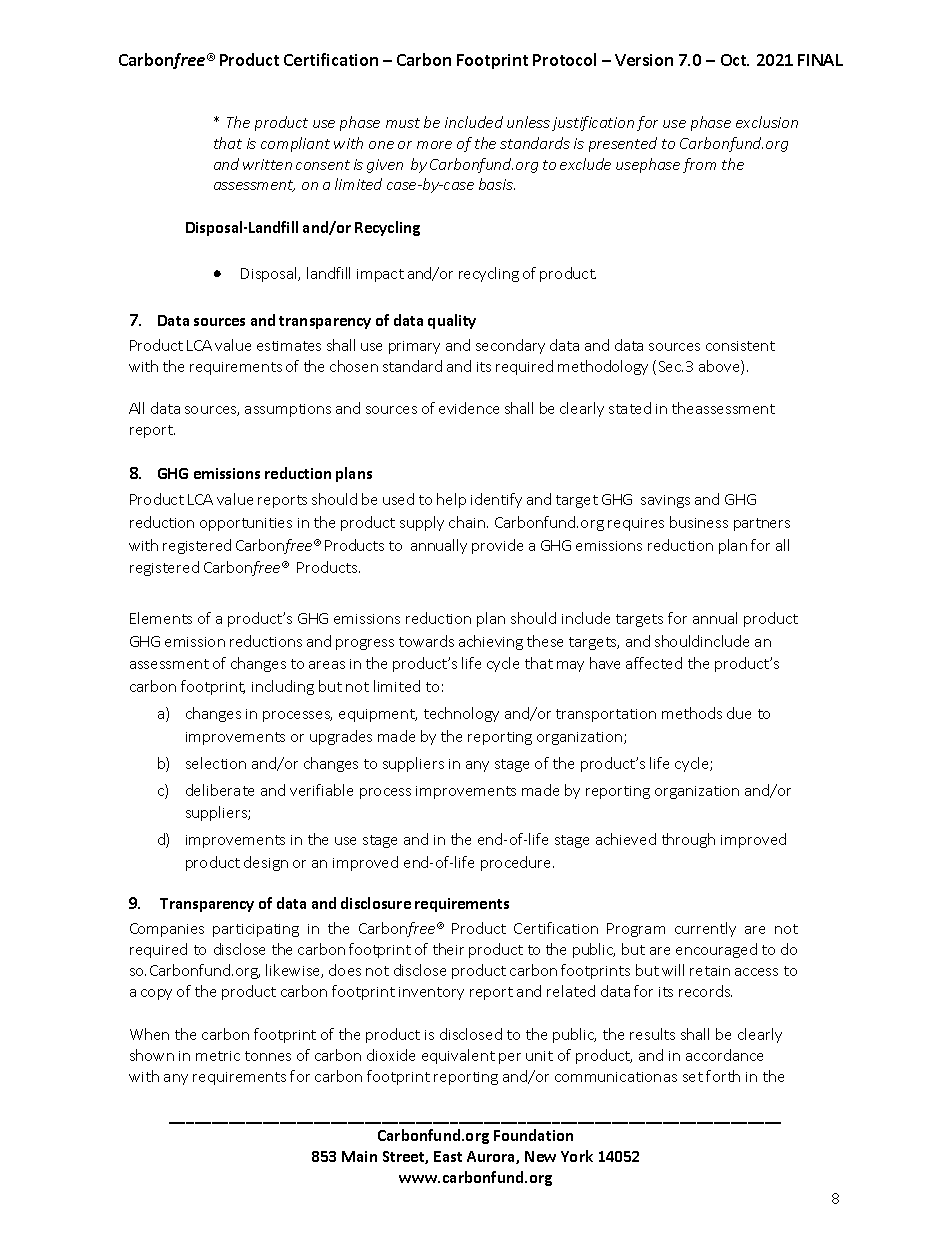  Describe the element at coordinates (461, 714) in the screenshot. I see `technology` at that location.
